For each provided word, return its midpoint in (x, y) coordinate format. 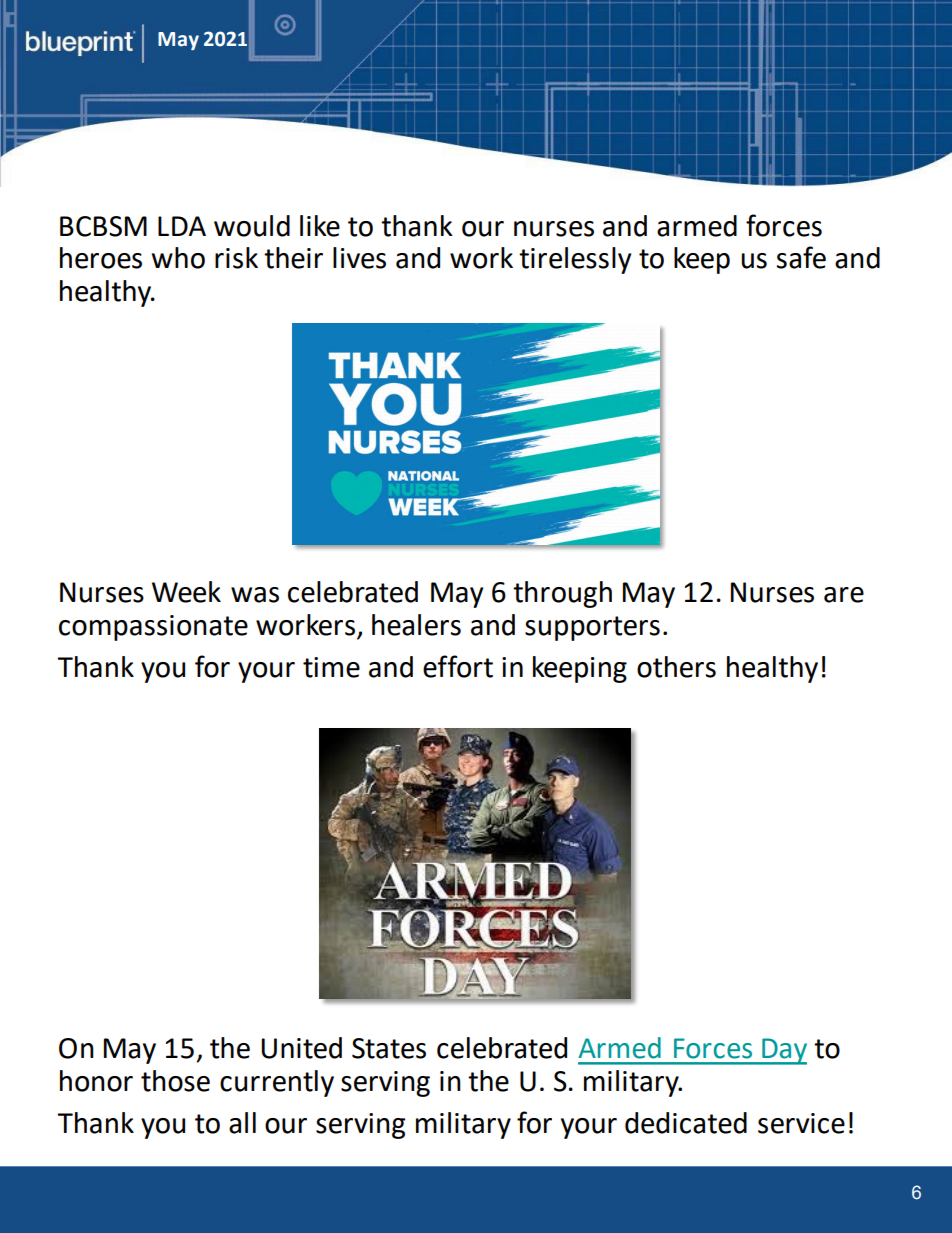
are (844, 595)
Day (783, 1051)
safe (801, 257)
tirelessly (575, 260)
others (676, 667)
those (175, 1081)
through (562, 594)
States (389, 1048)
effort (458, 666)
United (301, 1048)
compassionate (153, 628)
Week (186, 592)
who (178, 258)
